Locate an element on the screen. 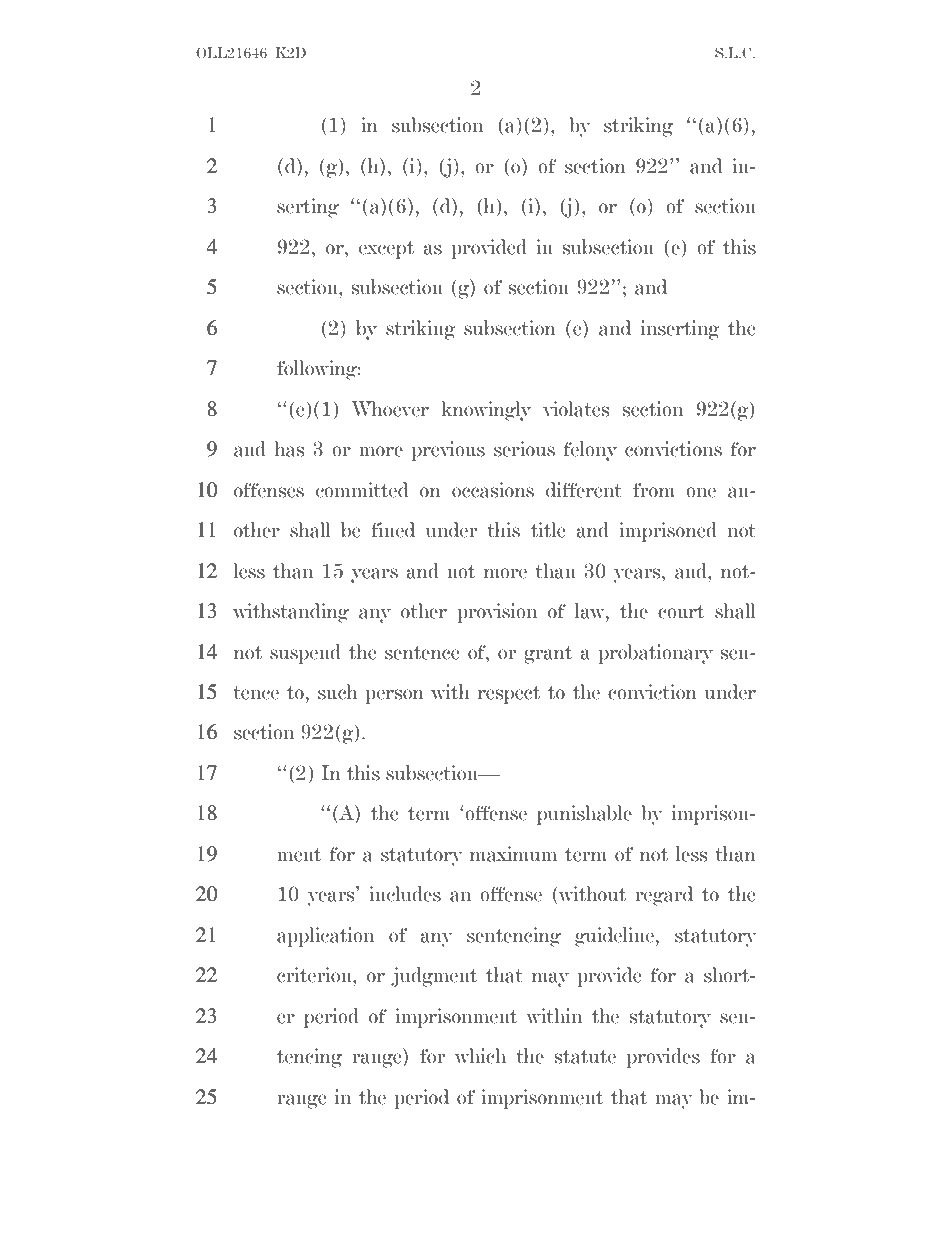  provision is located at coordinates (497, 613).
